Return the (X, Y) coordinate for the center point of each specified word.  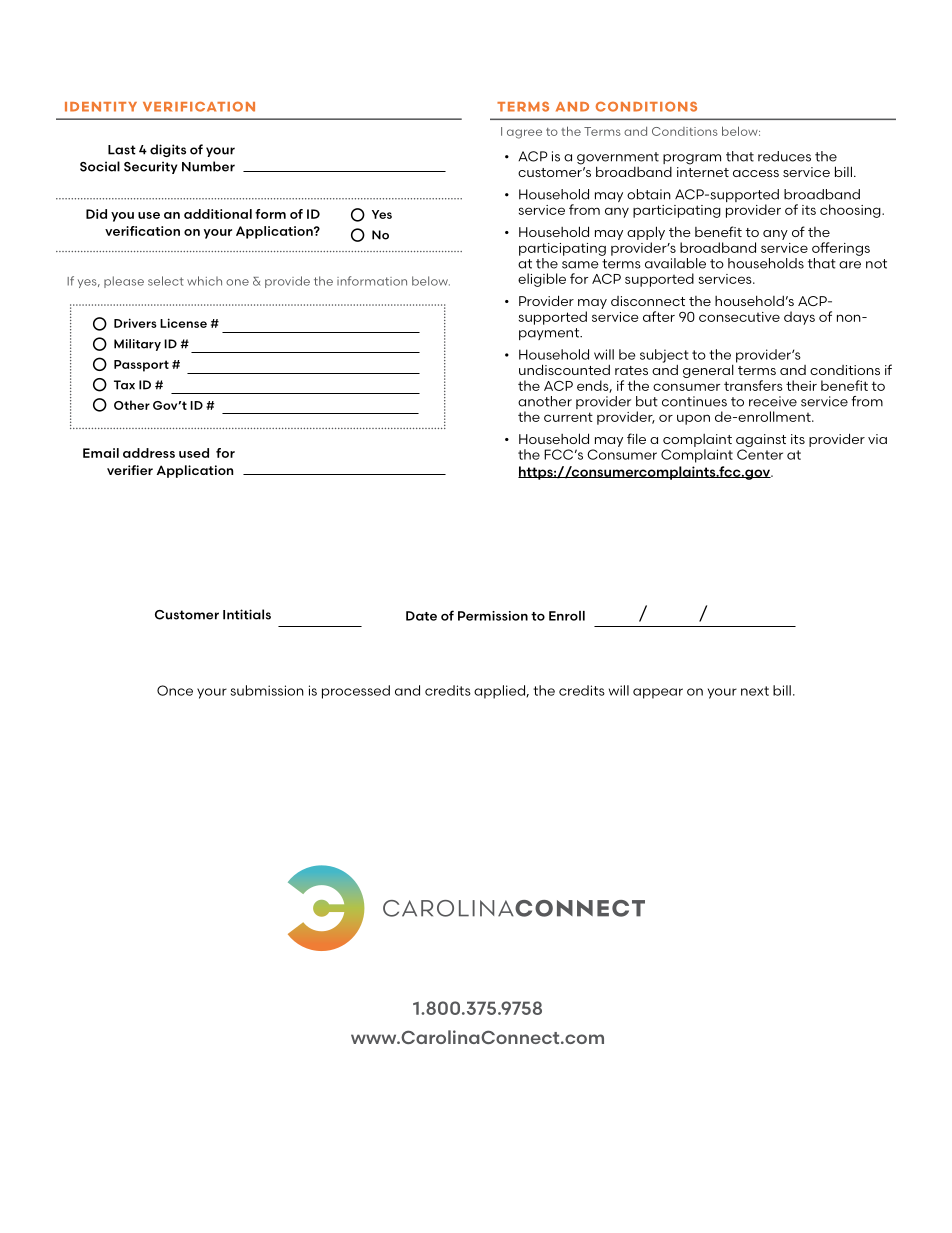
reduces (784, 156)
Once (175, 690)
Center (760, 454)
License (183, 323)
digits (168, 150)
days (799, 318)
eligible (542, 280)
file (636, 438)
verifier (130, 470)
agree (524, 134)
